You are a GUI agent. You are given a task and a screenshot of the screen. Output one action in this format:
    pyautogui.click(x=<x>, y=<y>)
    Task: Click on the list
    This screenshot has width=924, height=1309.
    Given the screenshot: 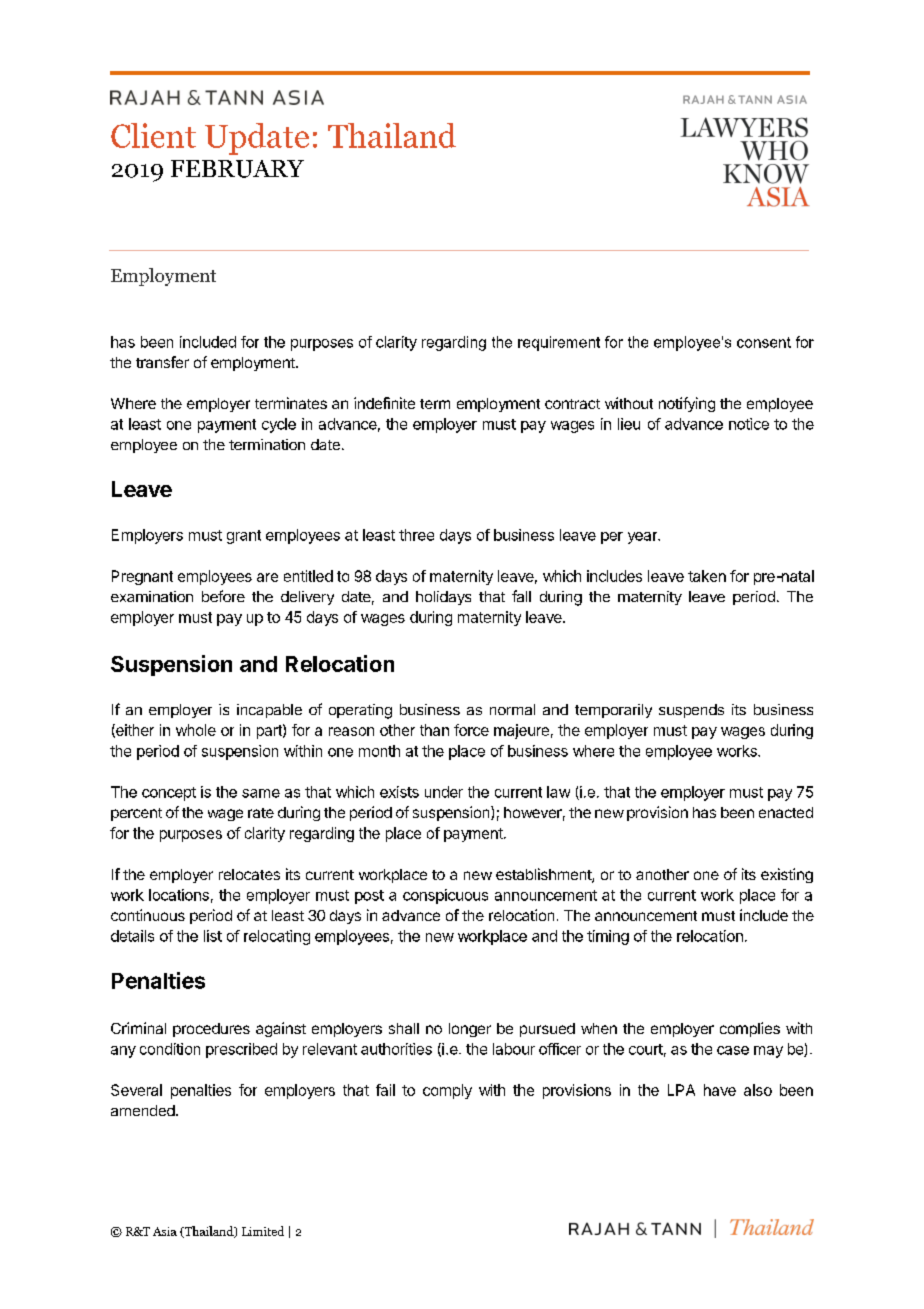 What is the action you would take?
    pyautogui.click(x=213, y=936)
